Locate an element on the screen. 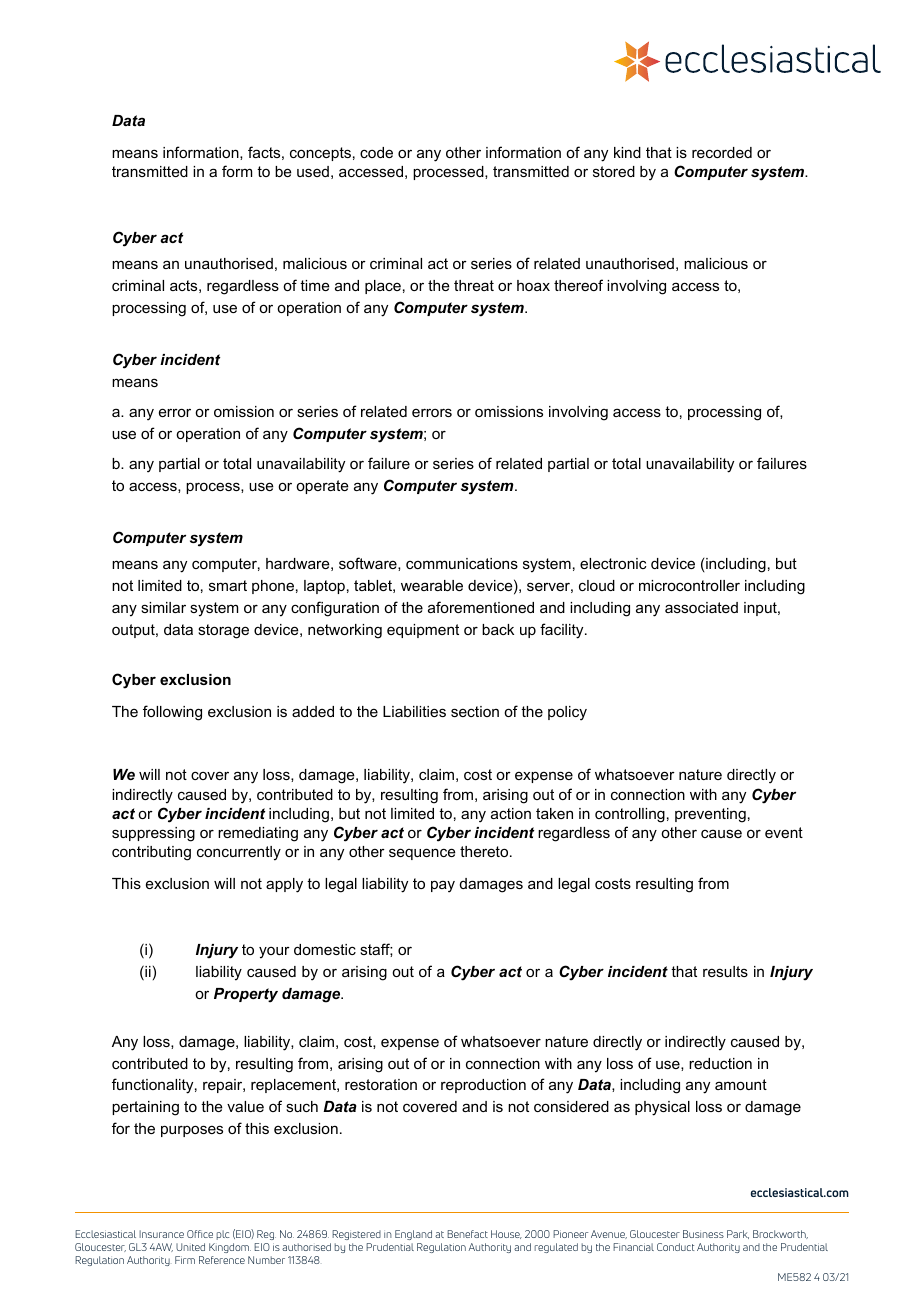 The height and width of the screenshot is (1308, 924). policy is located at coordinates (567, 713).
